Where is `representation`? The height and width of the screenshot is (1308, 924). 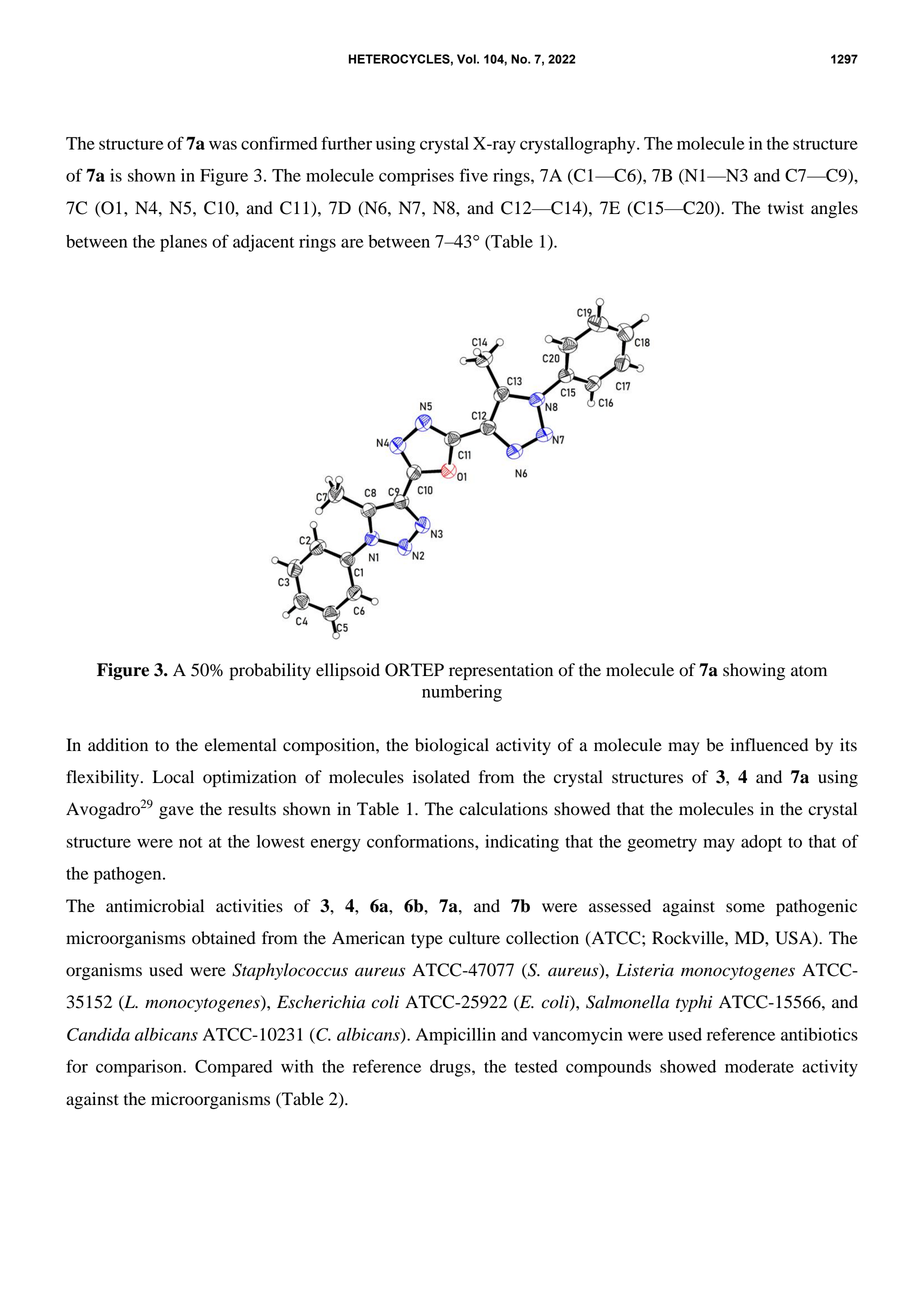 representation is located at coordinates (501, 671).
